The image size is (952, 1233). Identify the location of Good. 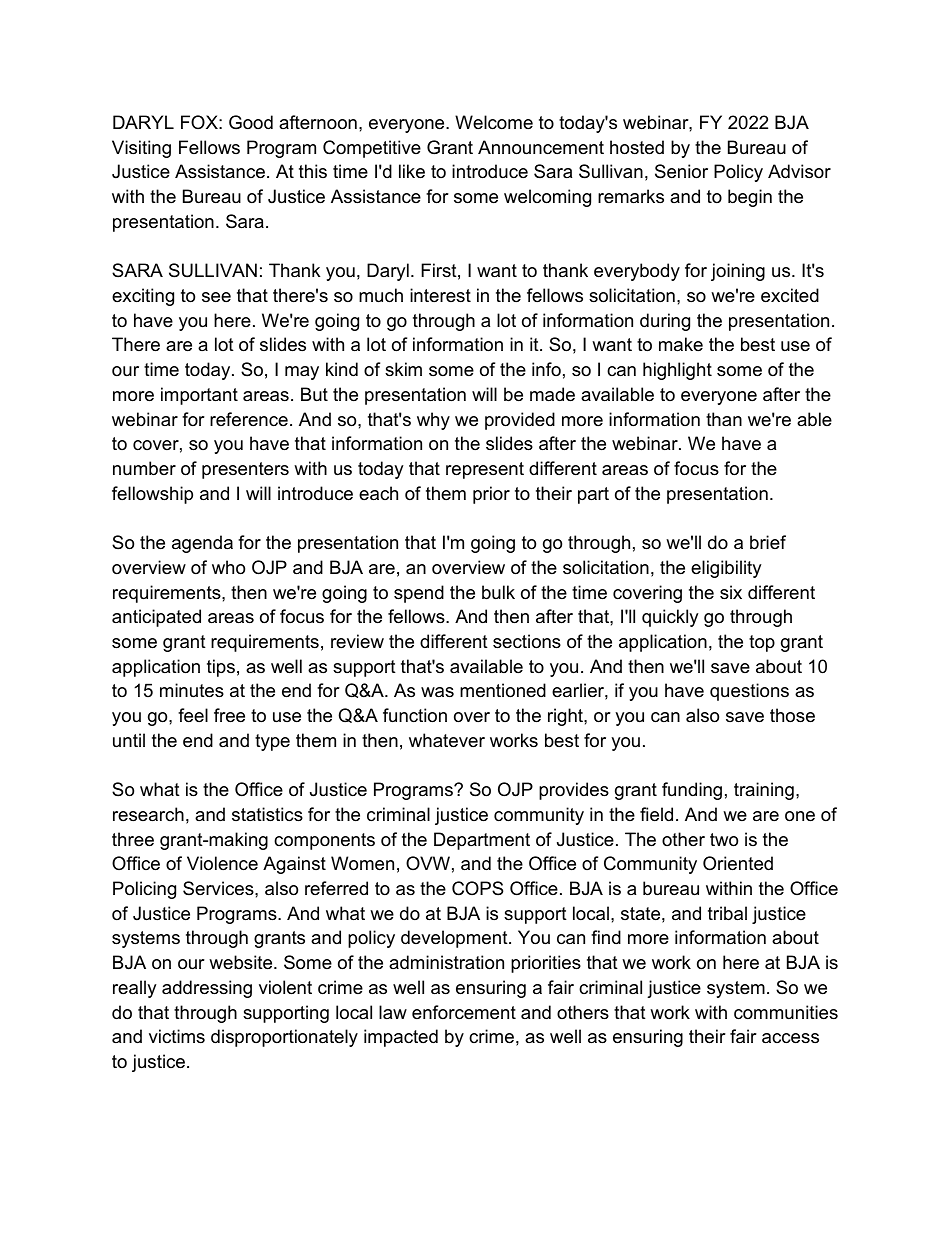
(251, 122).
